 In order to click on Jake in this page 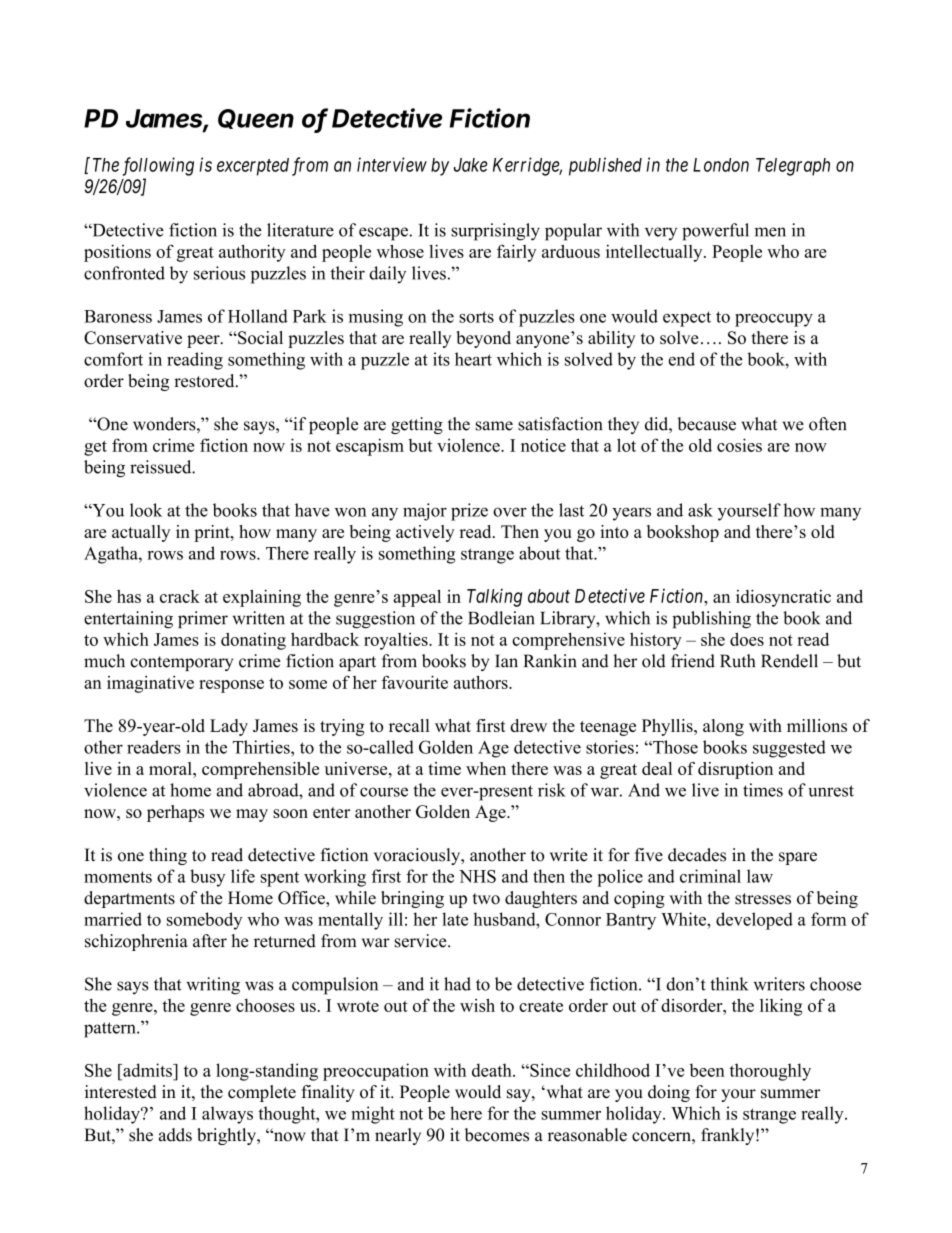, I will do `click(470, 165)`.
